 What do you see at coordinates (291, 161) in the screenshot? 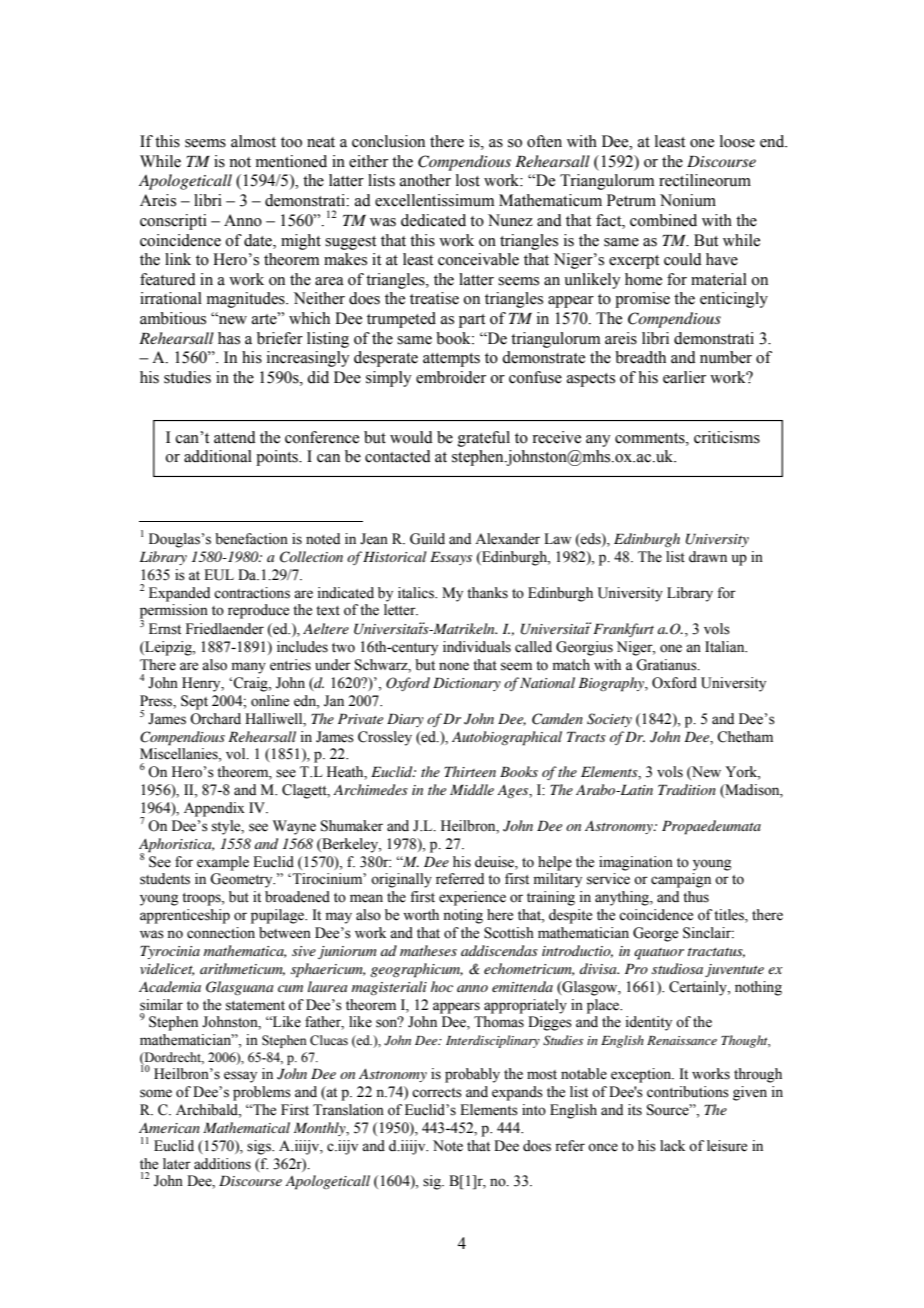
I see `mentioned` at bounding box center [291, 161].
